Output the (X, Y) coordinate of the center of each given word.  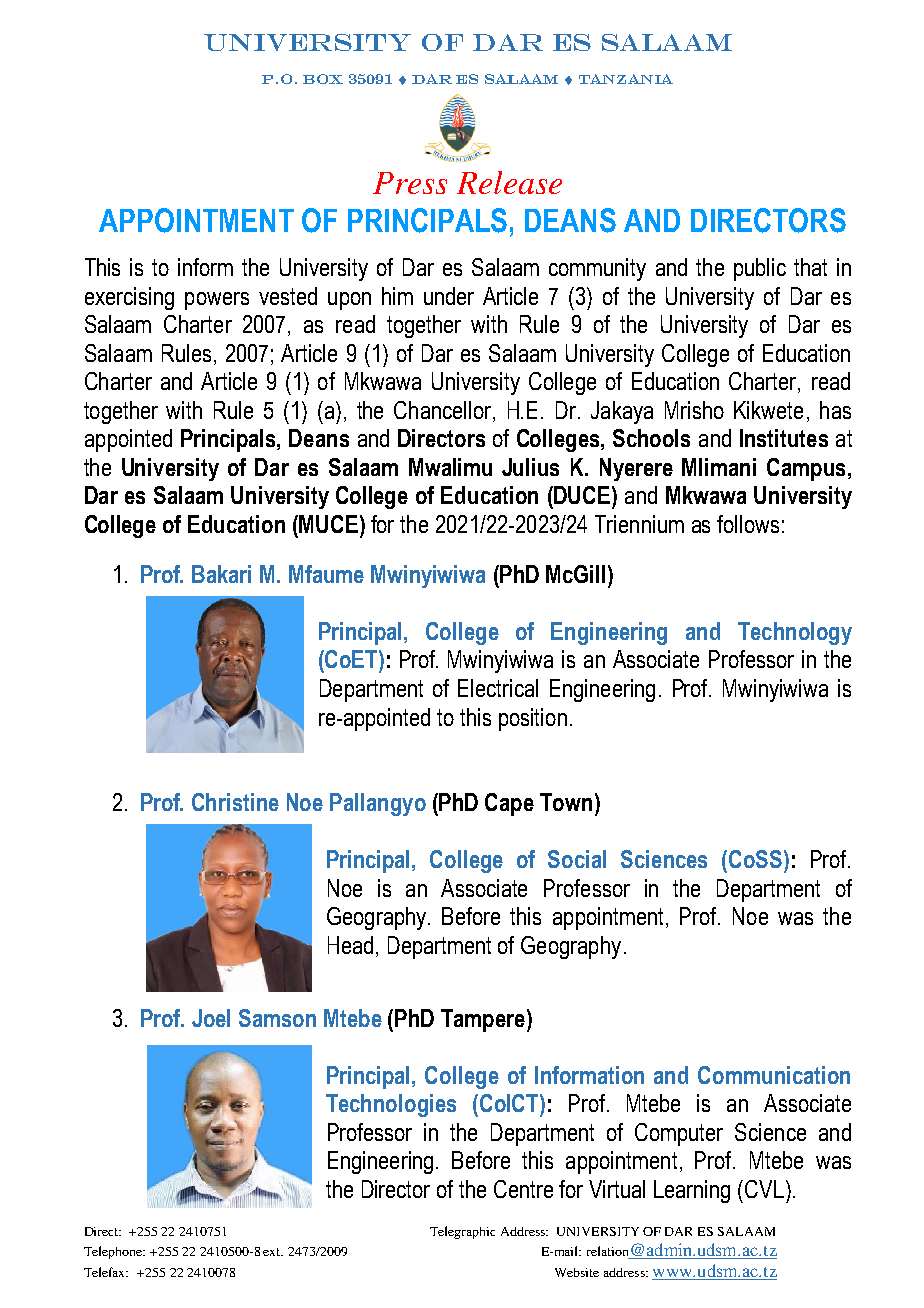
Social (577, 859)
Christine (235, 802)
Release (509, 182)
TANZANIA (626, 79)
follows (748, 524)
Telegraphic (462, 1232)
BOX (323, 79)
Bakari (221, 574)
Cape (509, 804)
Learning (692, 1191)
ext (273, 1252)
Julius (530, 467)
